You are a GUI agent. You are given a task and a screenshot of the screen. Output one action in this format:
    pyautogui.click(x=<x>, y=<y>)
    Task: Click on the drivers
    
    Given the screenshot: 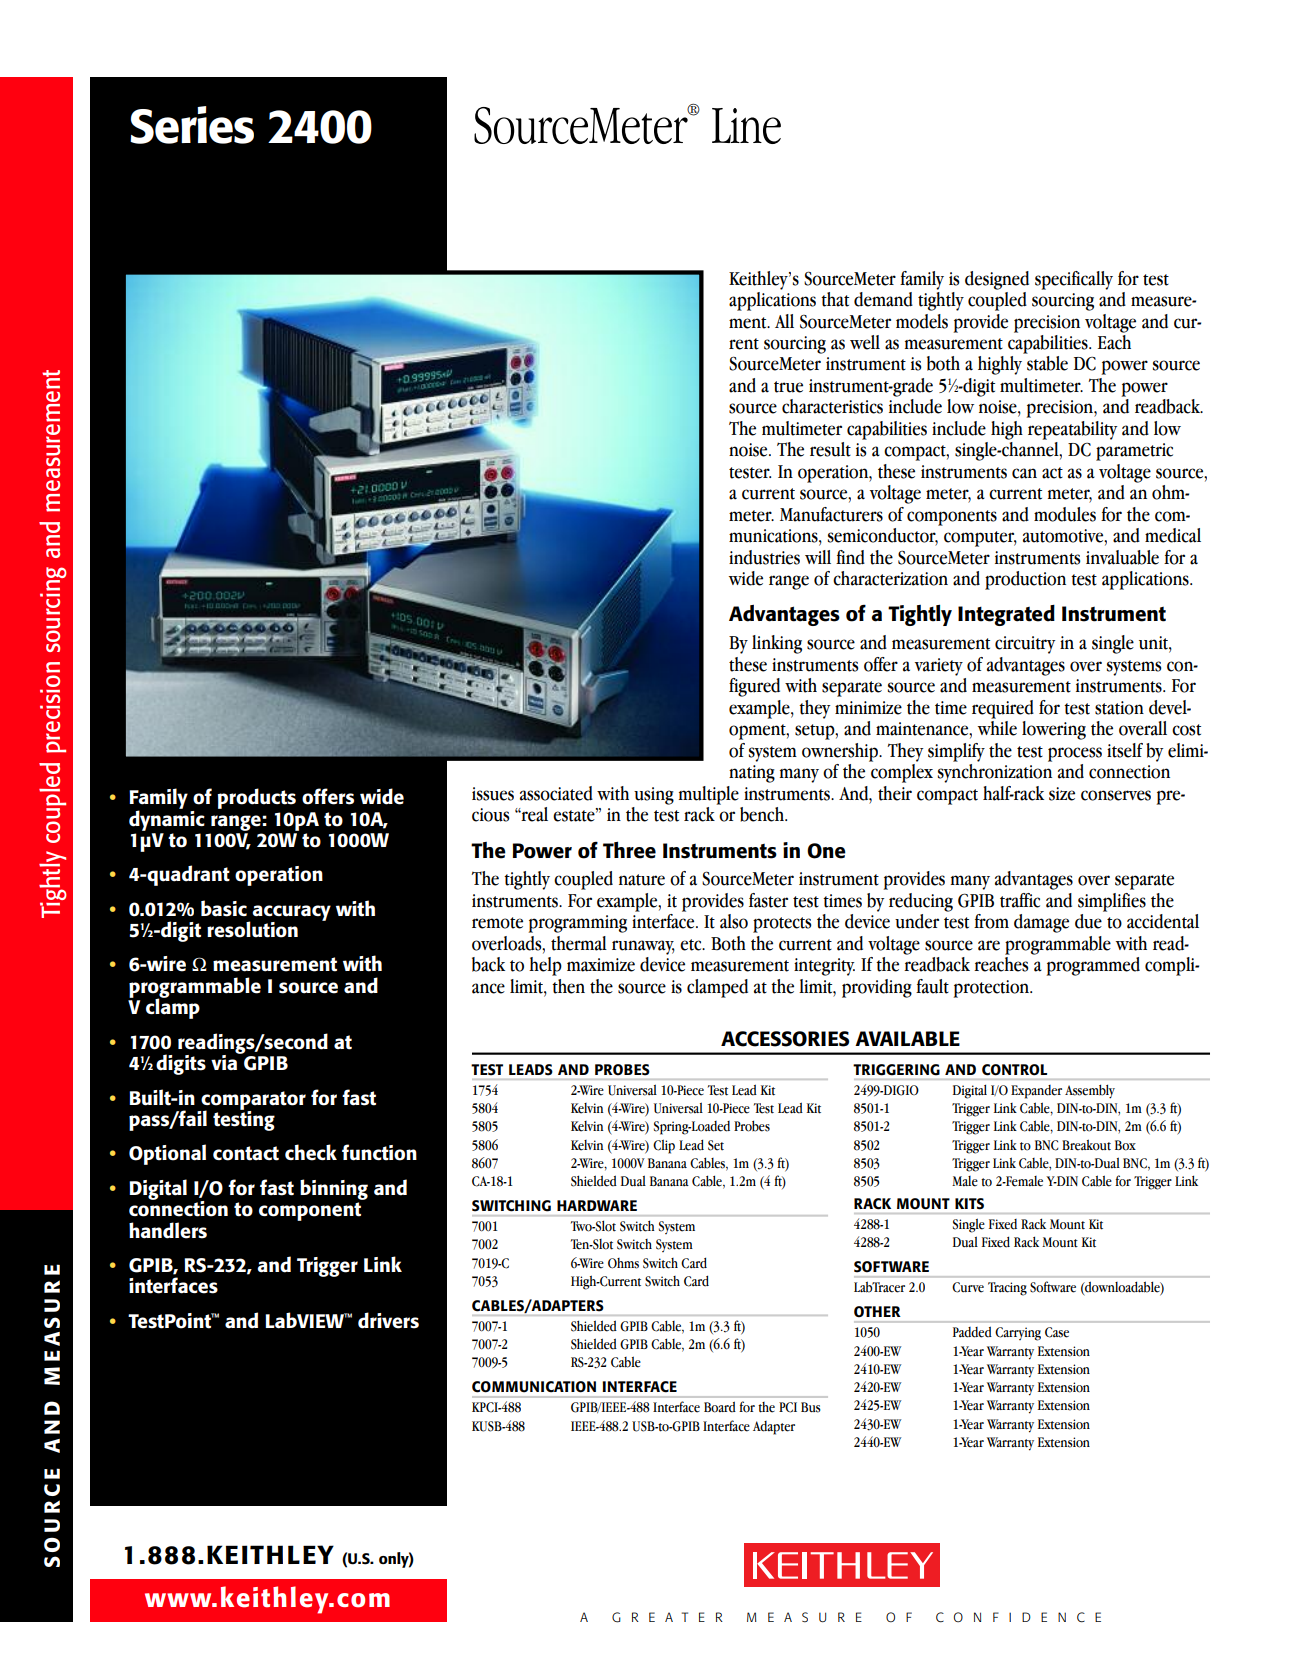 What is the action you would take?
    pyautogui.click(x=388, y=1320)
